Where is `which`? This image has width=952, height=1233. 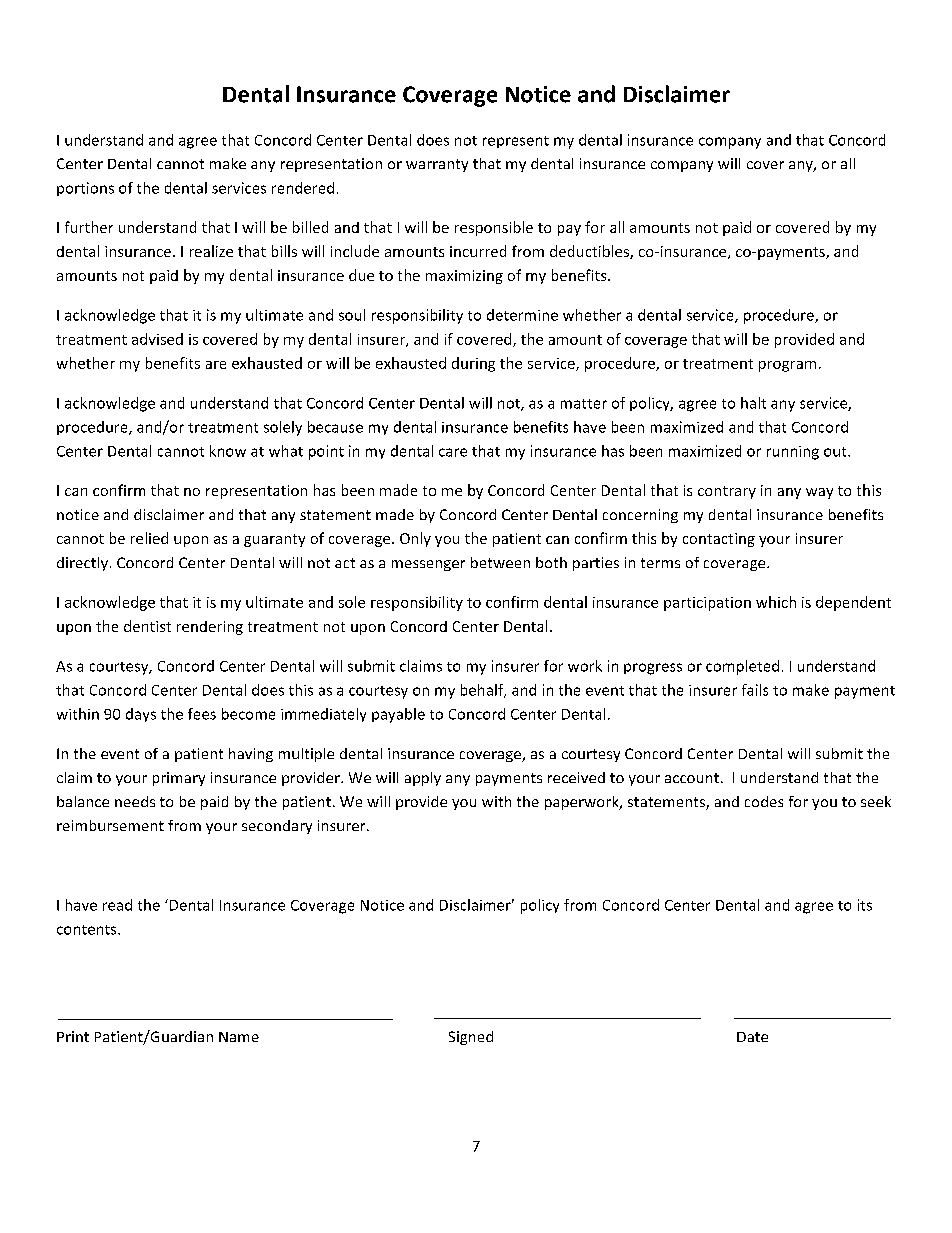
which is located at coordinates (776, 602).
